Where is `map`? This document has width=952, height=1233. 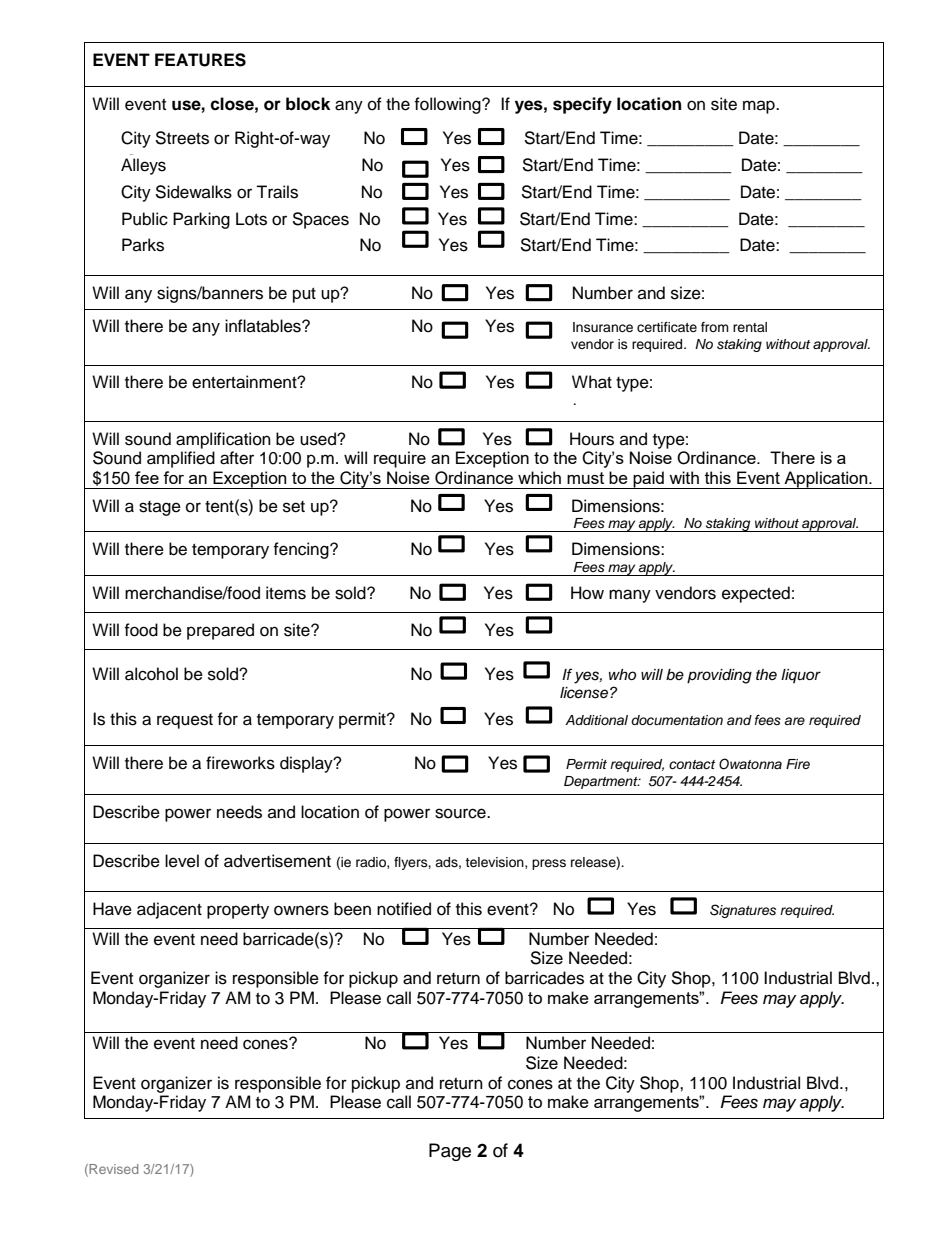 map is located at coordinates (760, 107).
